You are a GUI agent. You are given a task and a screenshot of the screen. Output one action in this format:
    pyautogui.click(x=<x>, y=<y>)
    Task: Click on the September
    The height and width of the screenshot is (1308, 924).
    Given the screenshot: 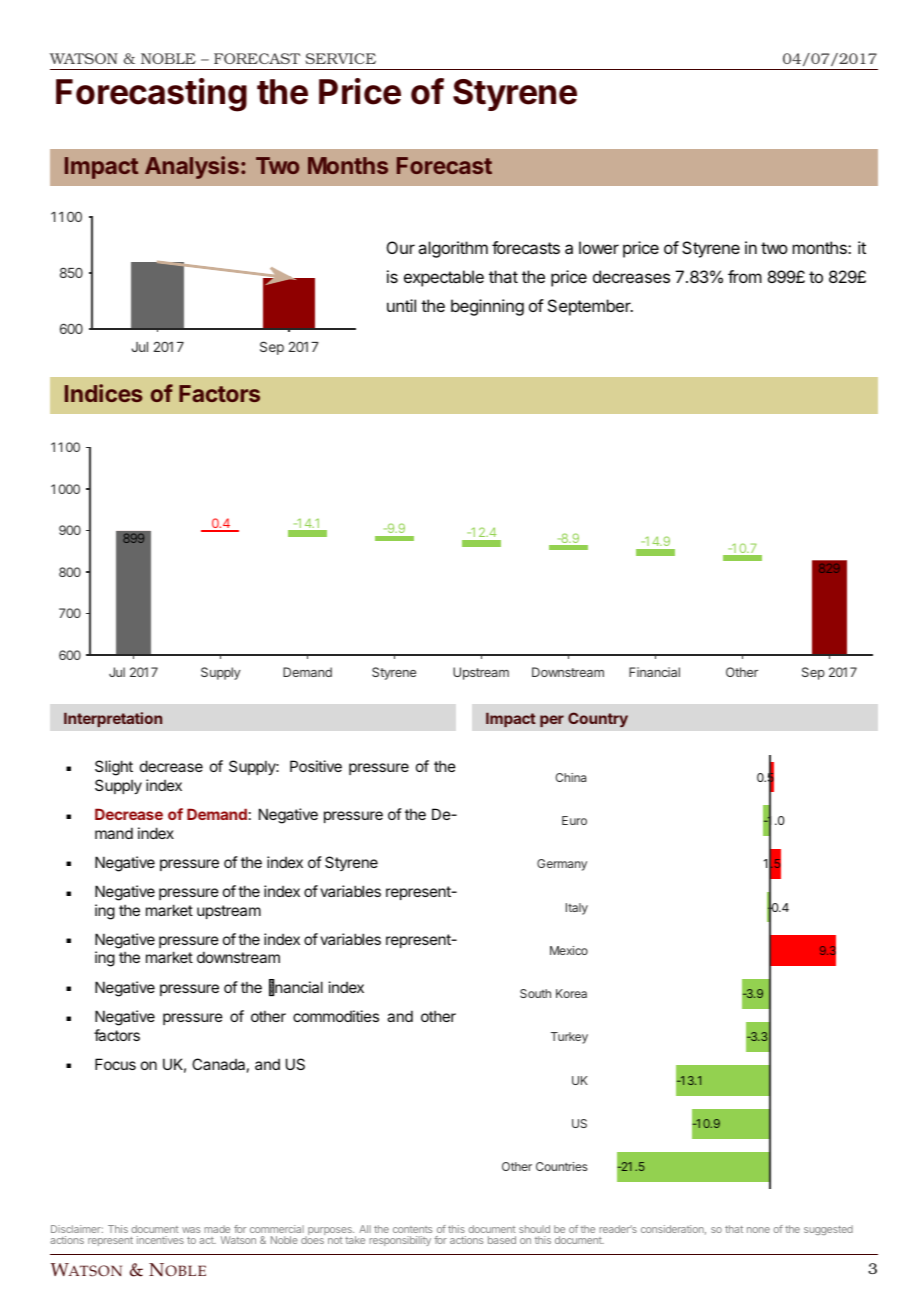 What is the action you would take?
    pyautogui.click(x=590, y=307)
